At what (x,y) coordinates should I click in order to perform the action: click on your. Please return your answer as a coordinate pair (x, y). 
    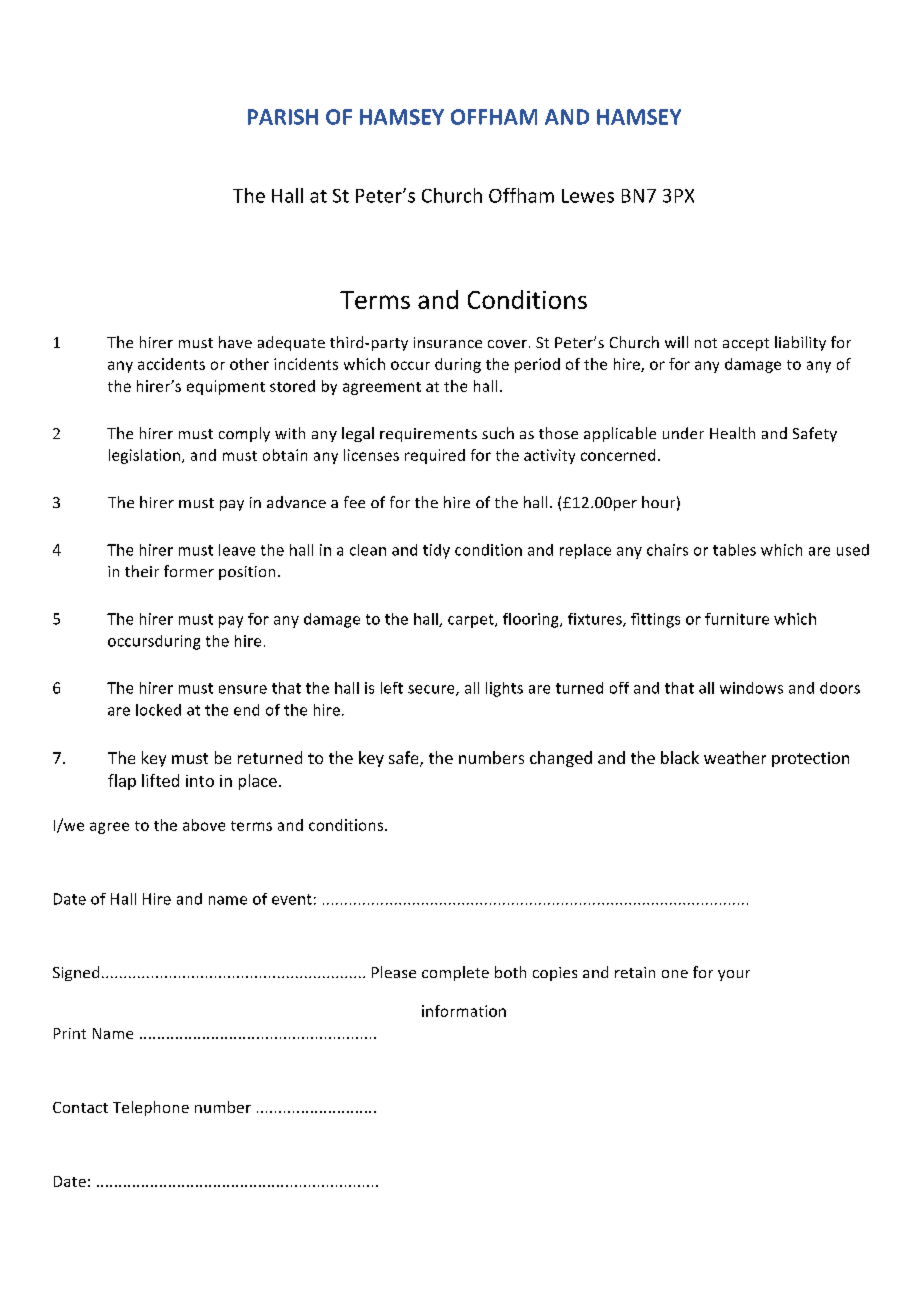
    Looking at the image, I should click on (734, 975).
